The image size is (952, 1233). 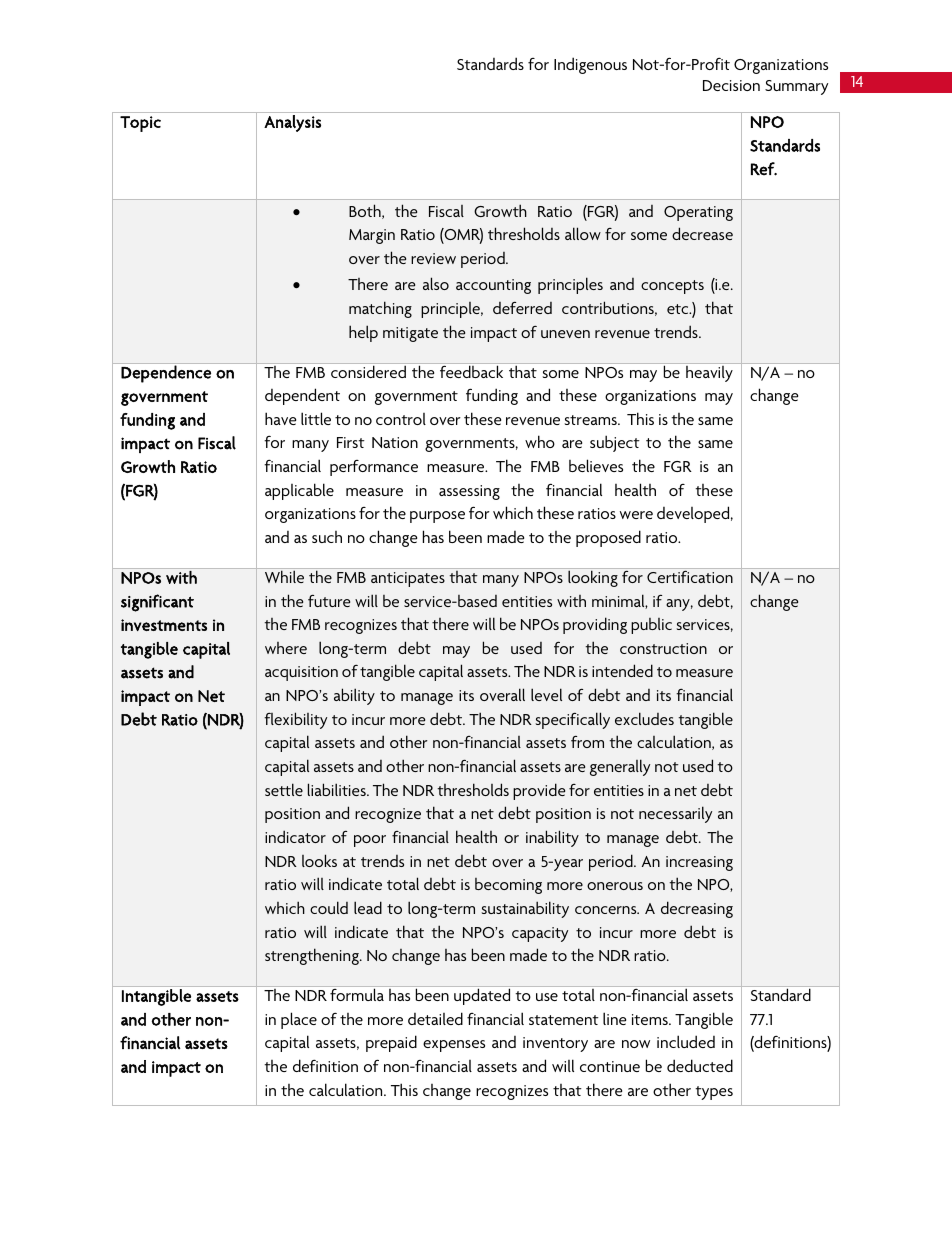 What do you see at coordinates (700, 1065) in the screenshot?
I see `deducted` at bounding box center [700, 1065].
